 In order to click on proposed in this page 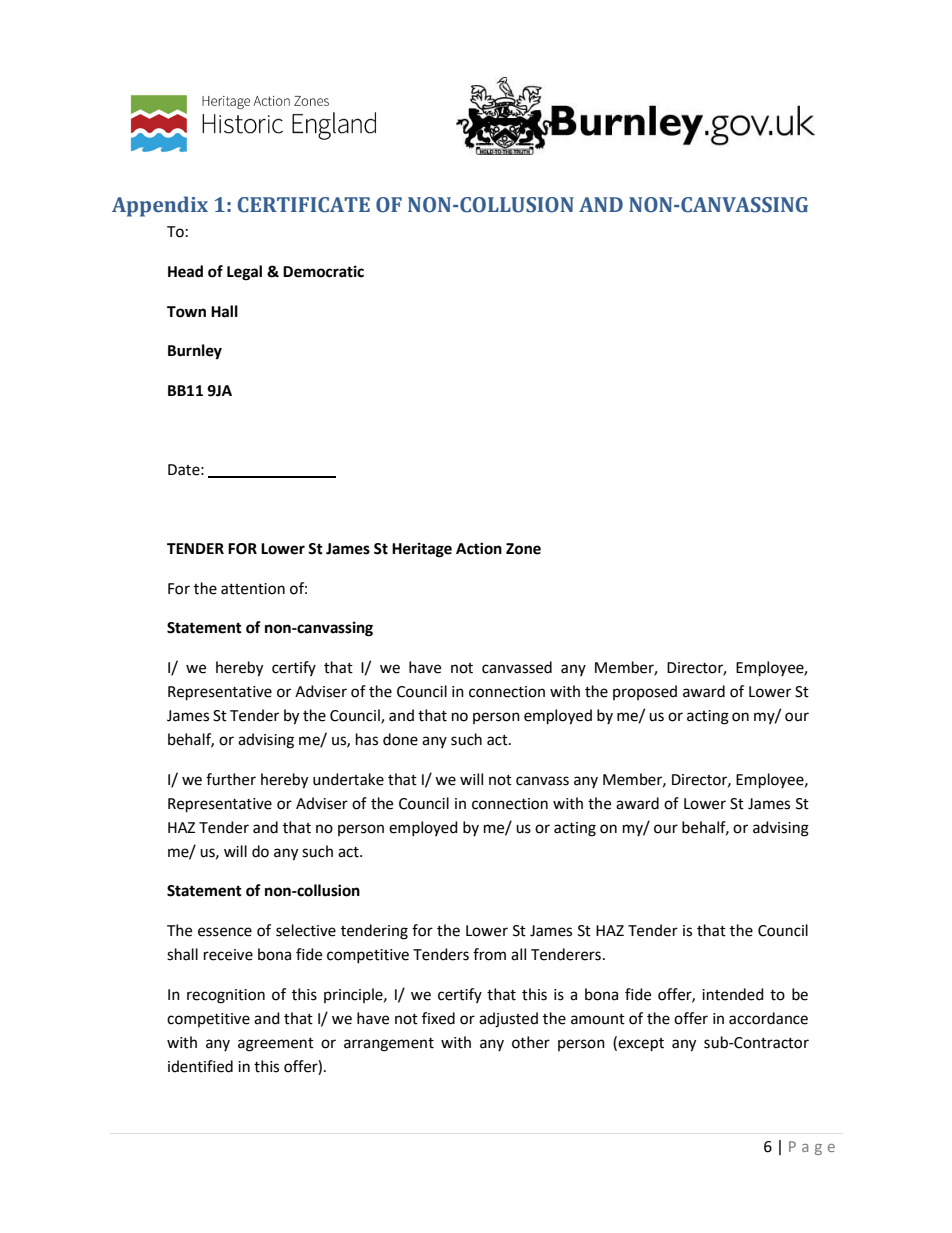, I will do `click(645, 692)`.
